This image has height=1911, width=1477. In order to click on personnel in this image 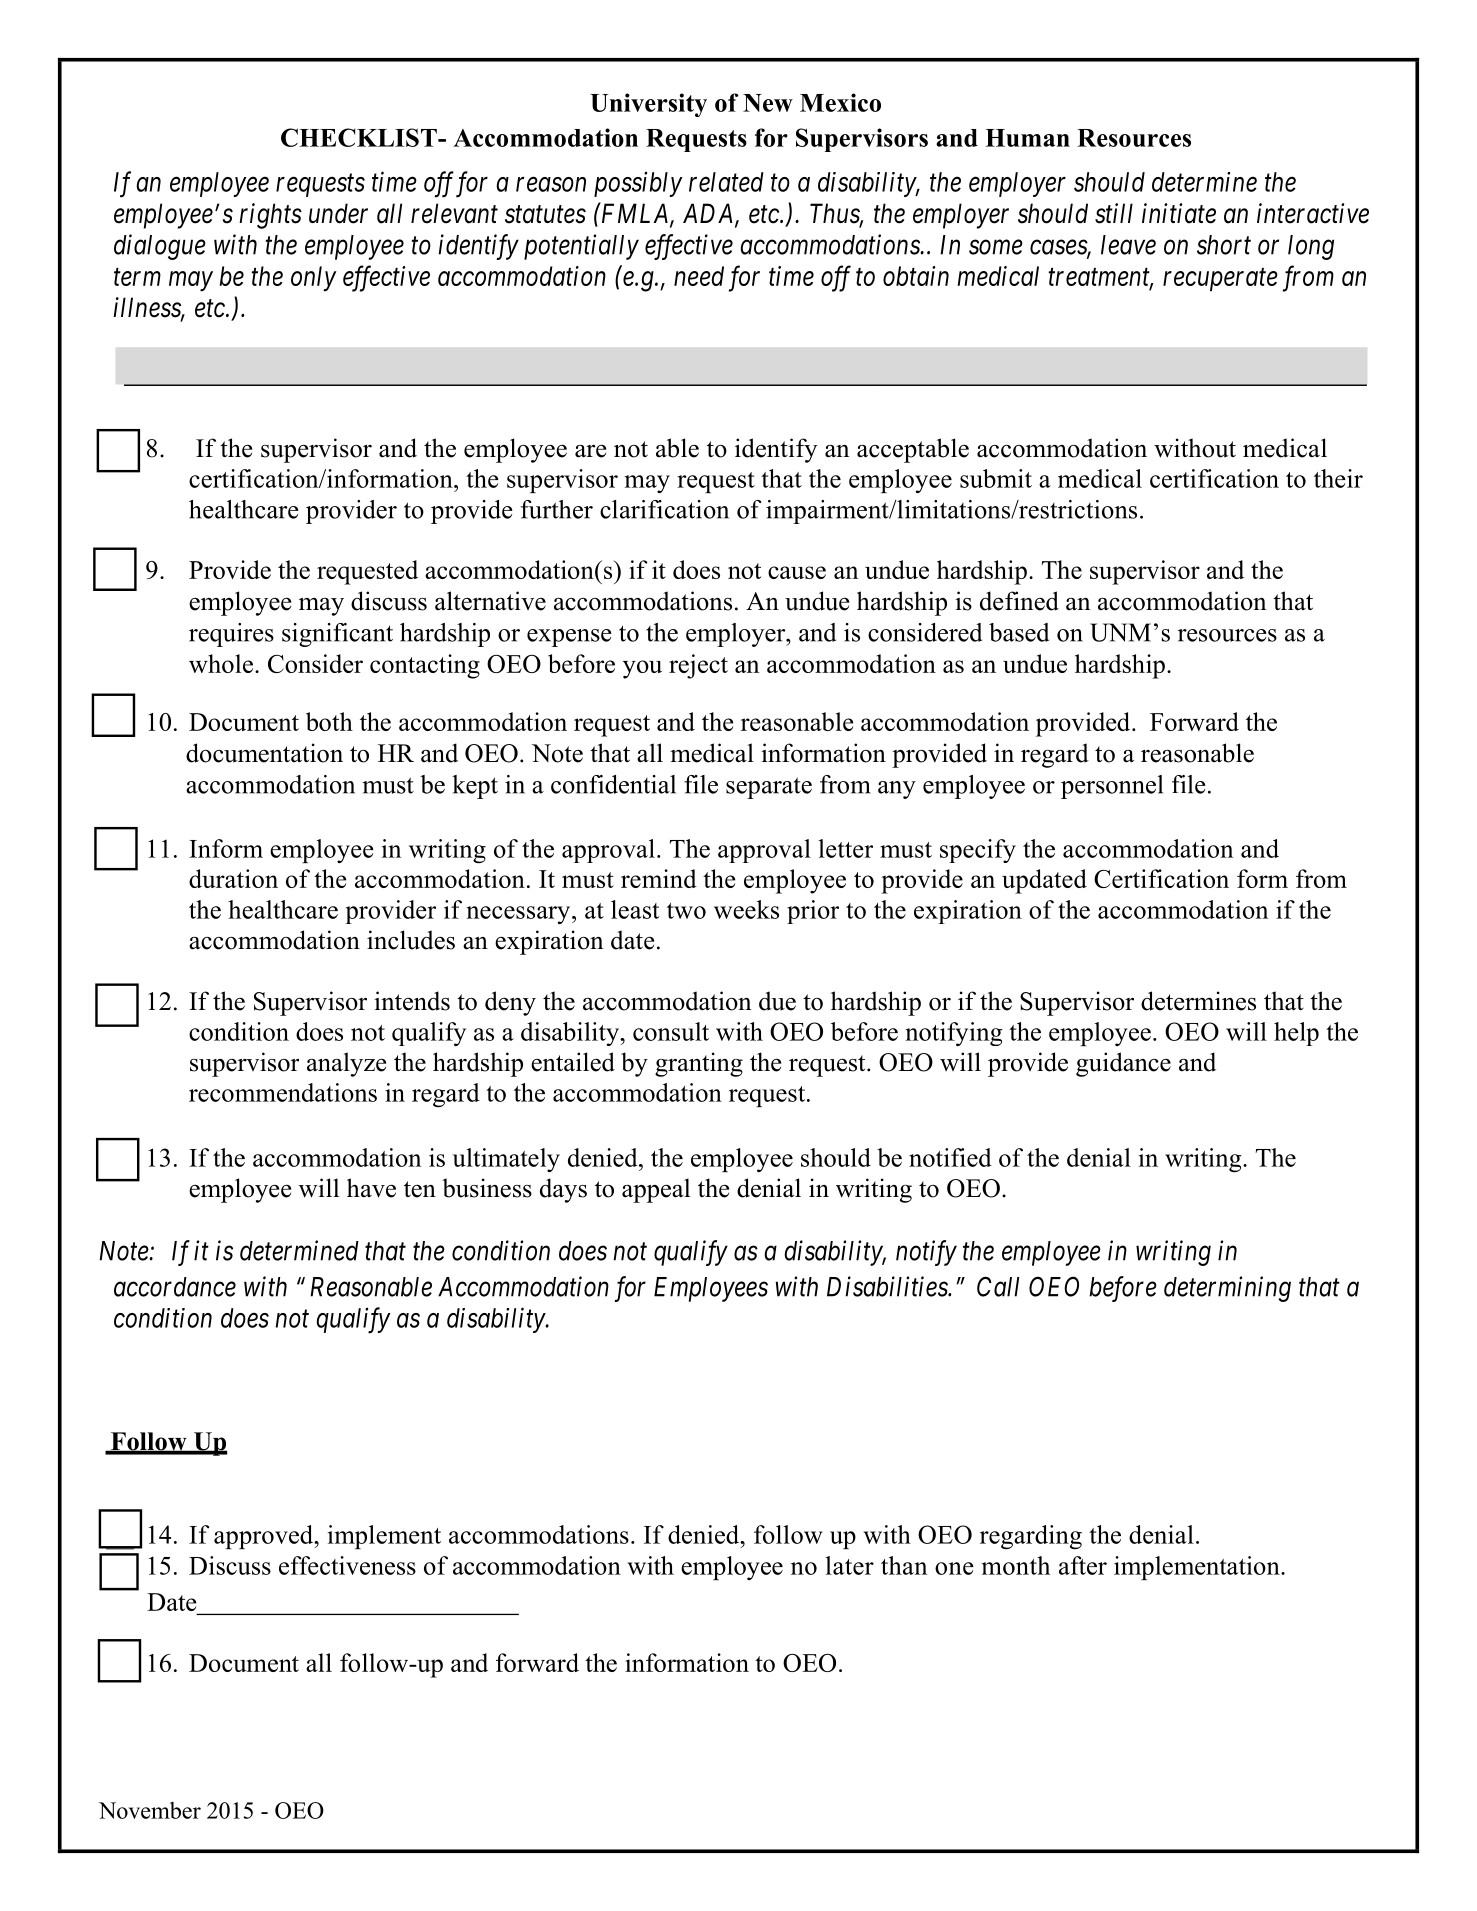, I will do `click(1112, 787)`.
